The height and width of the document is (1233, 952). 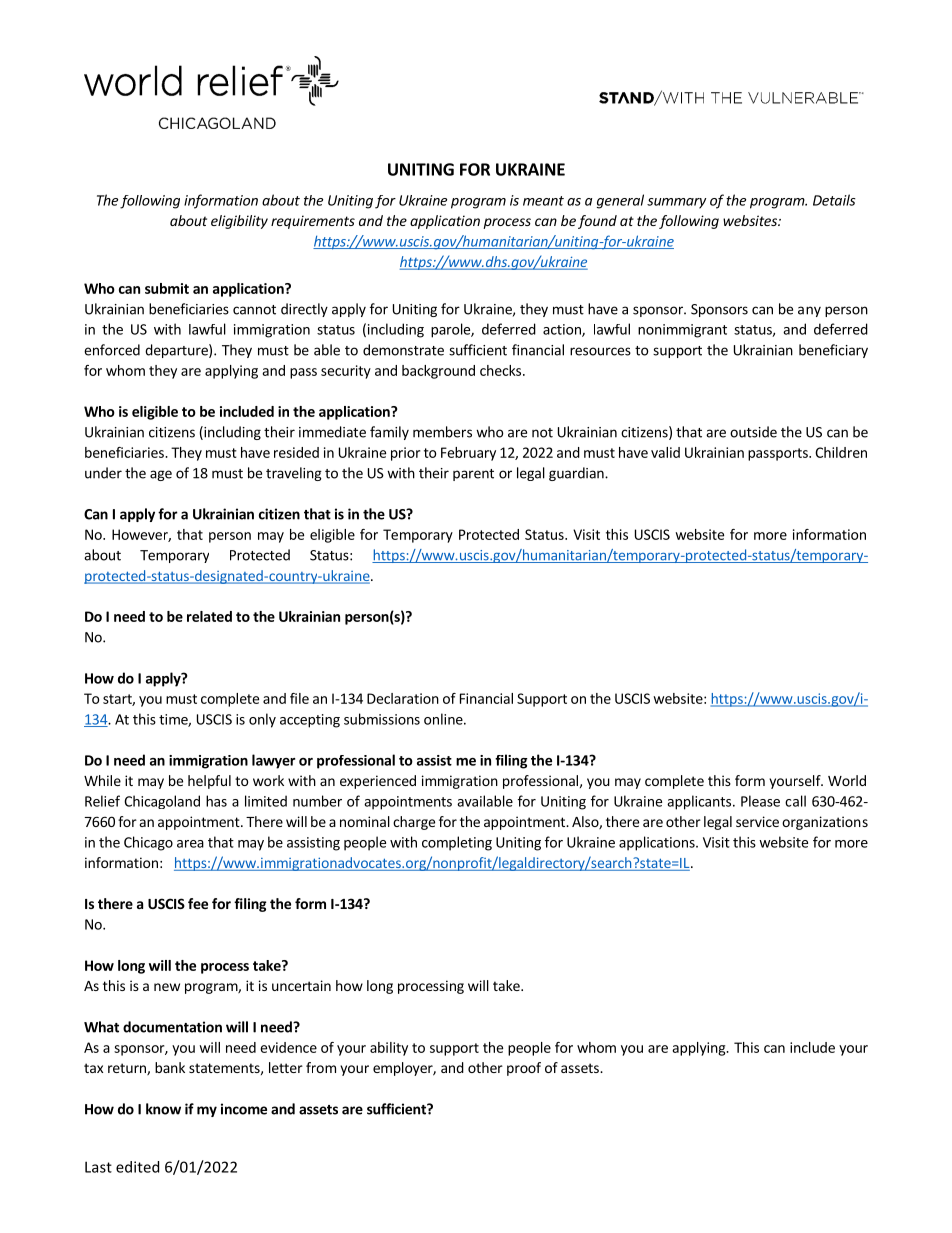 I want to click on know, so click(x=163, y=1109).
